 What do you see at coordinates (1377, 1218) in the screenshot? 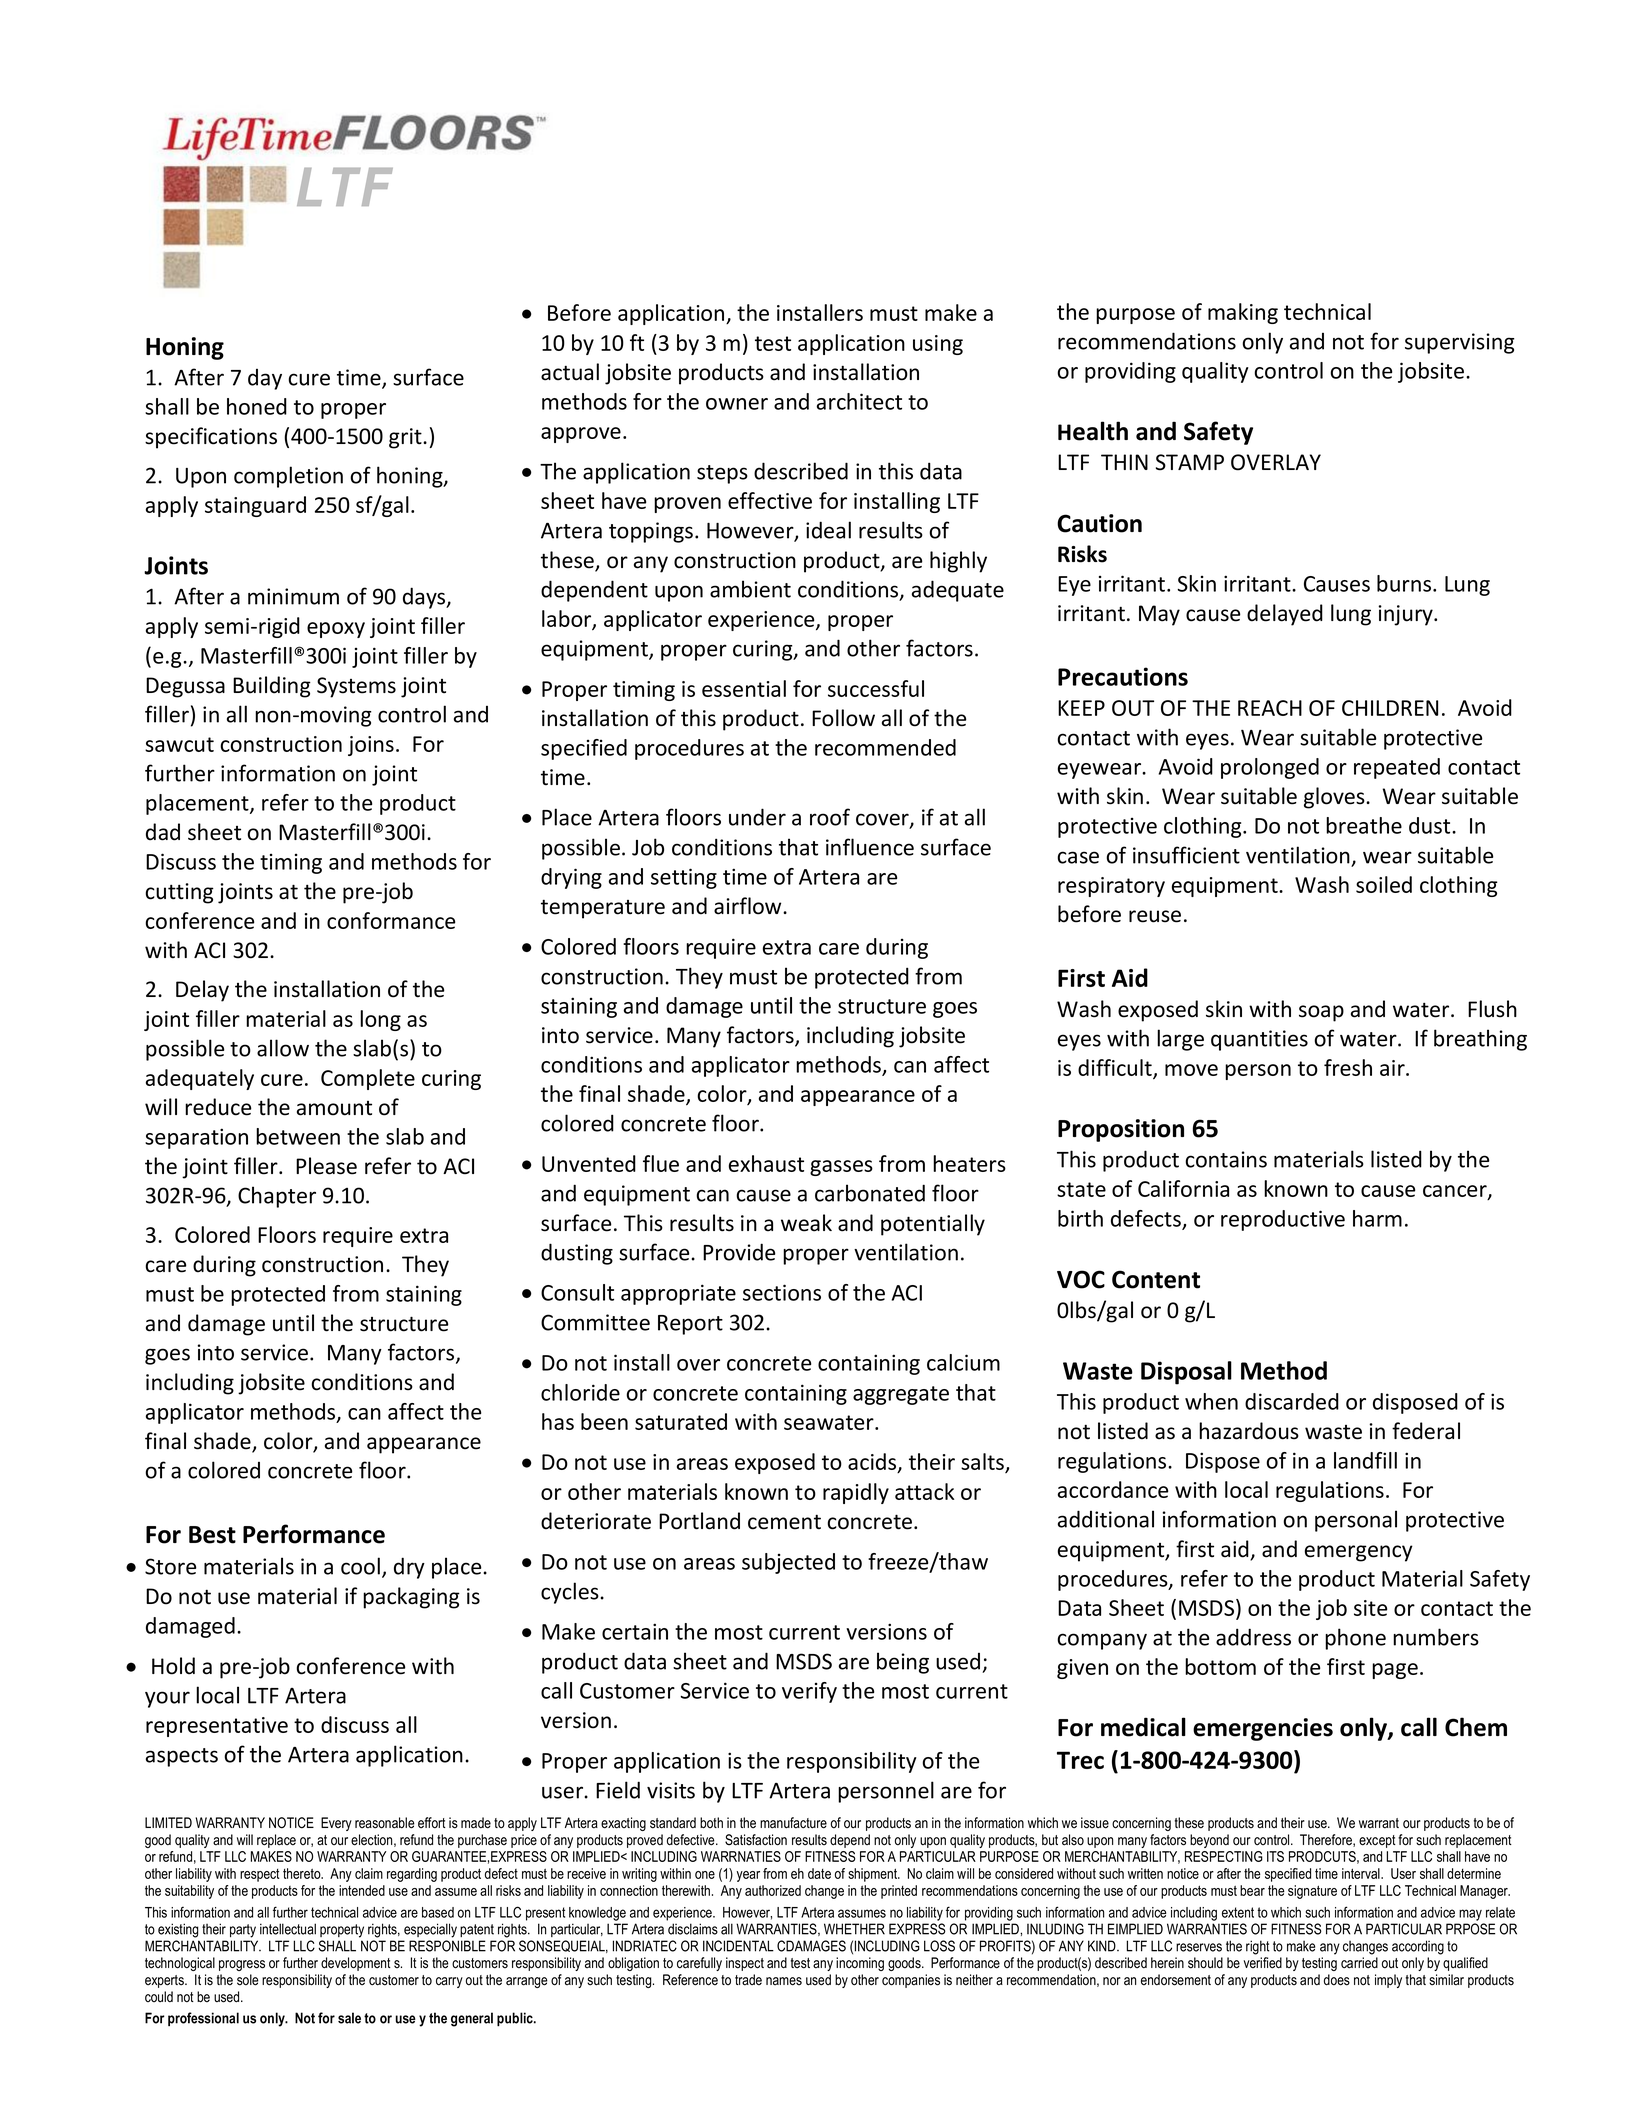
I see `harm` at bounding box center [1377, 1218].
